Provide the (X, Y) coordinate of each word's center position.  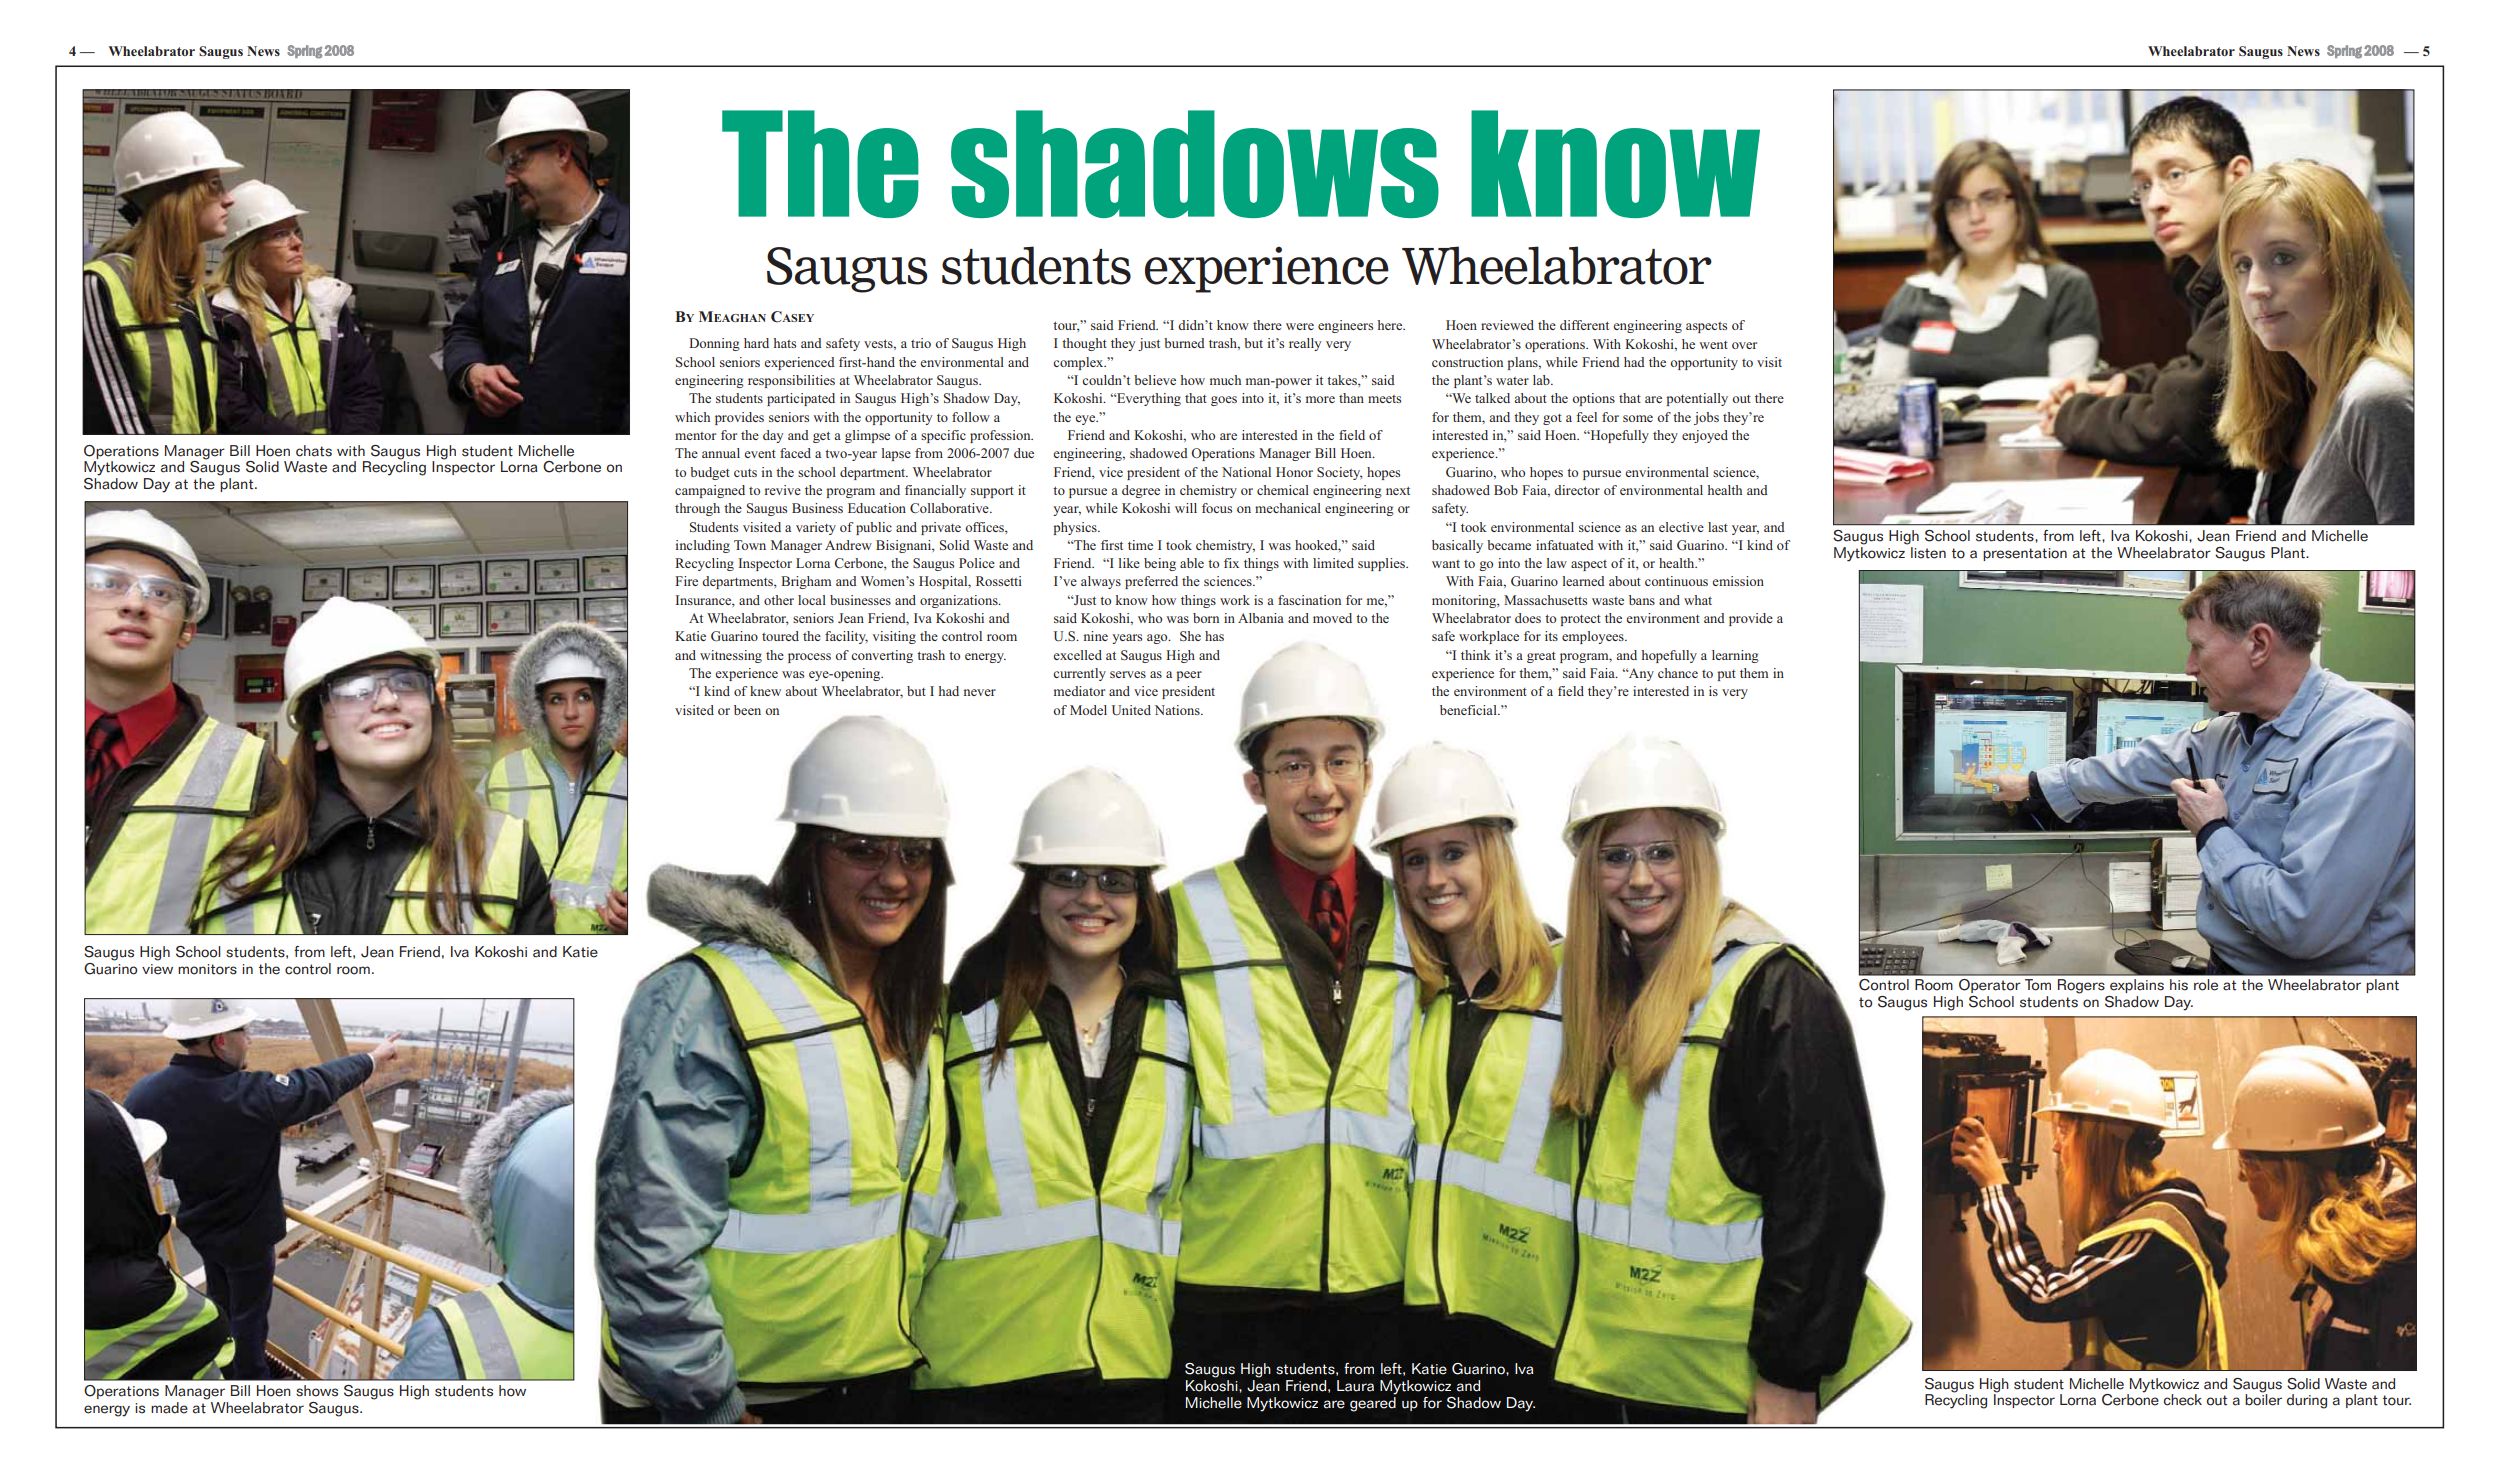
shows (317, 1391)
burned (1184, 343)
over (1744, 345)
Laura (1355, 1386)
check (2183, 1400)
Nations (1178, 710)
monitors (207, 969)
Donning (714, 344)
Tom (2038, 985)
